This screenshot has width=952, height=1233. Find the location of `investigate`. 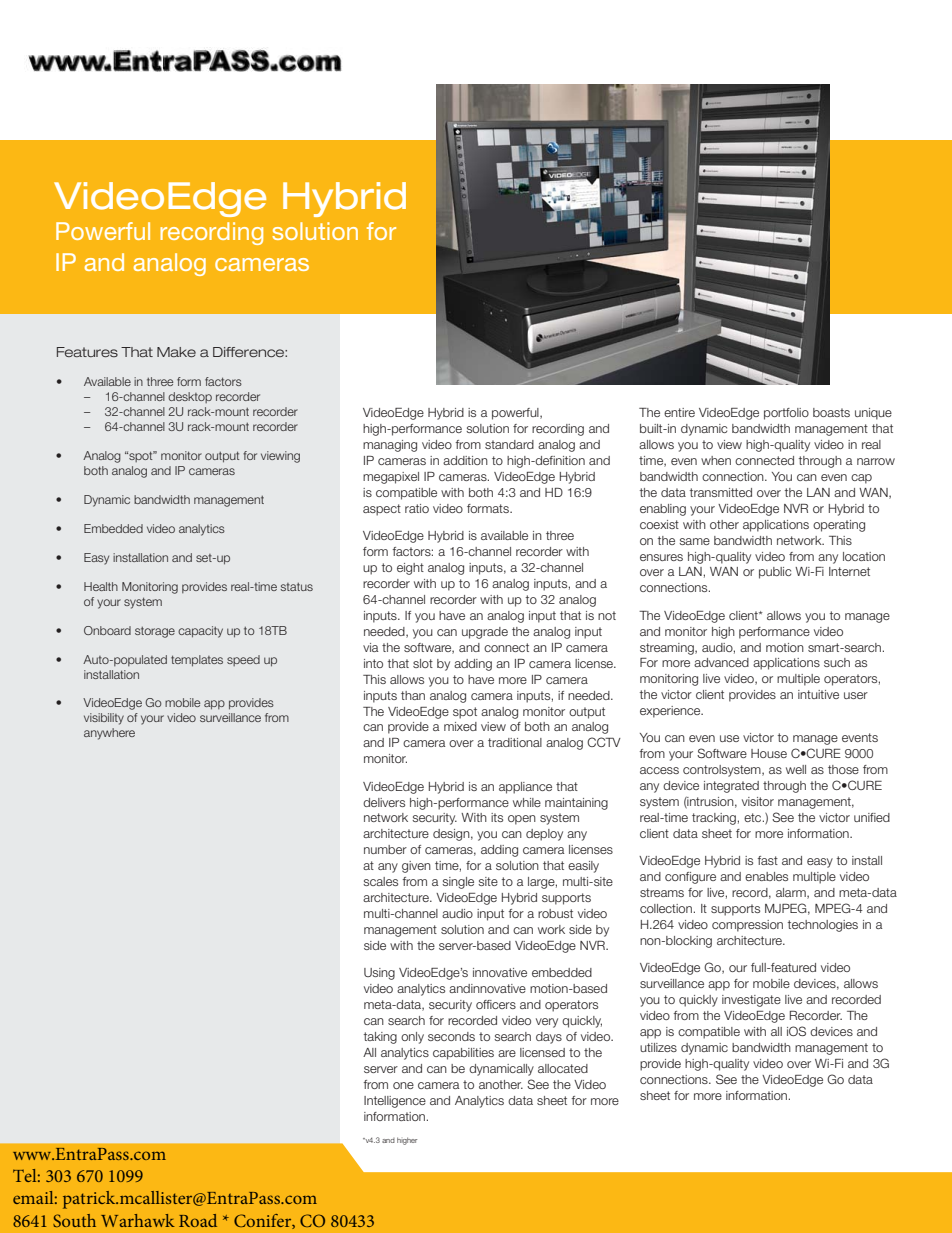

investigate is located at coordinates (751, 1001).
